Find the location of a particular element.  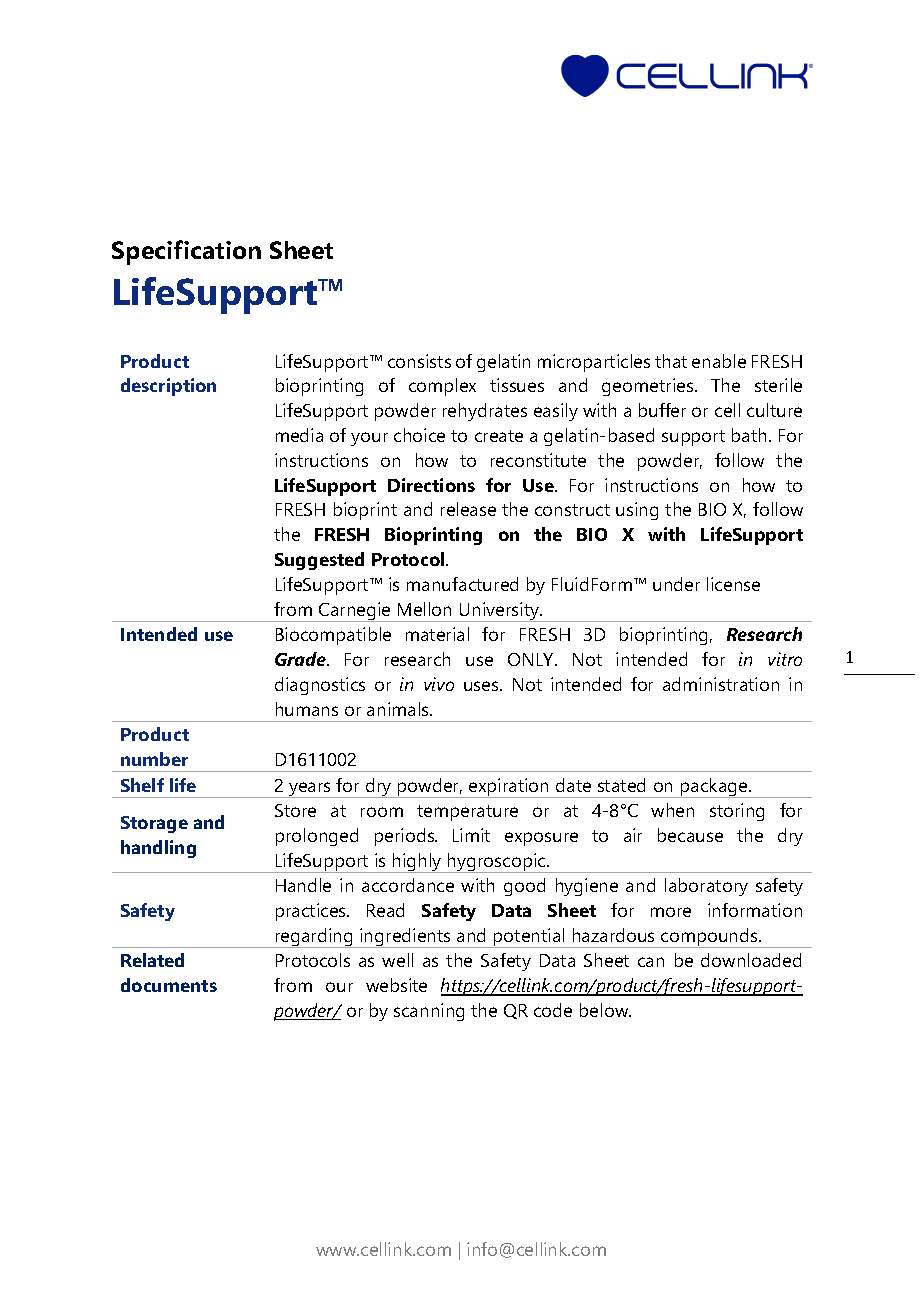

using is located at coordinates (637, 511).
